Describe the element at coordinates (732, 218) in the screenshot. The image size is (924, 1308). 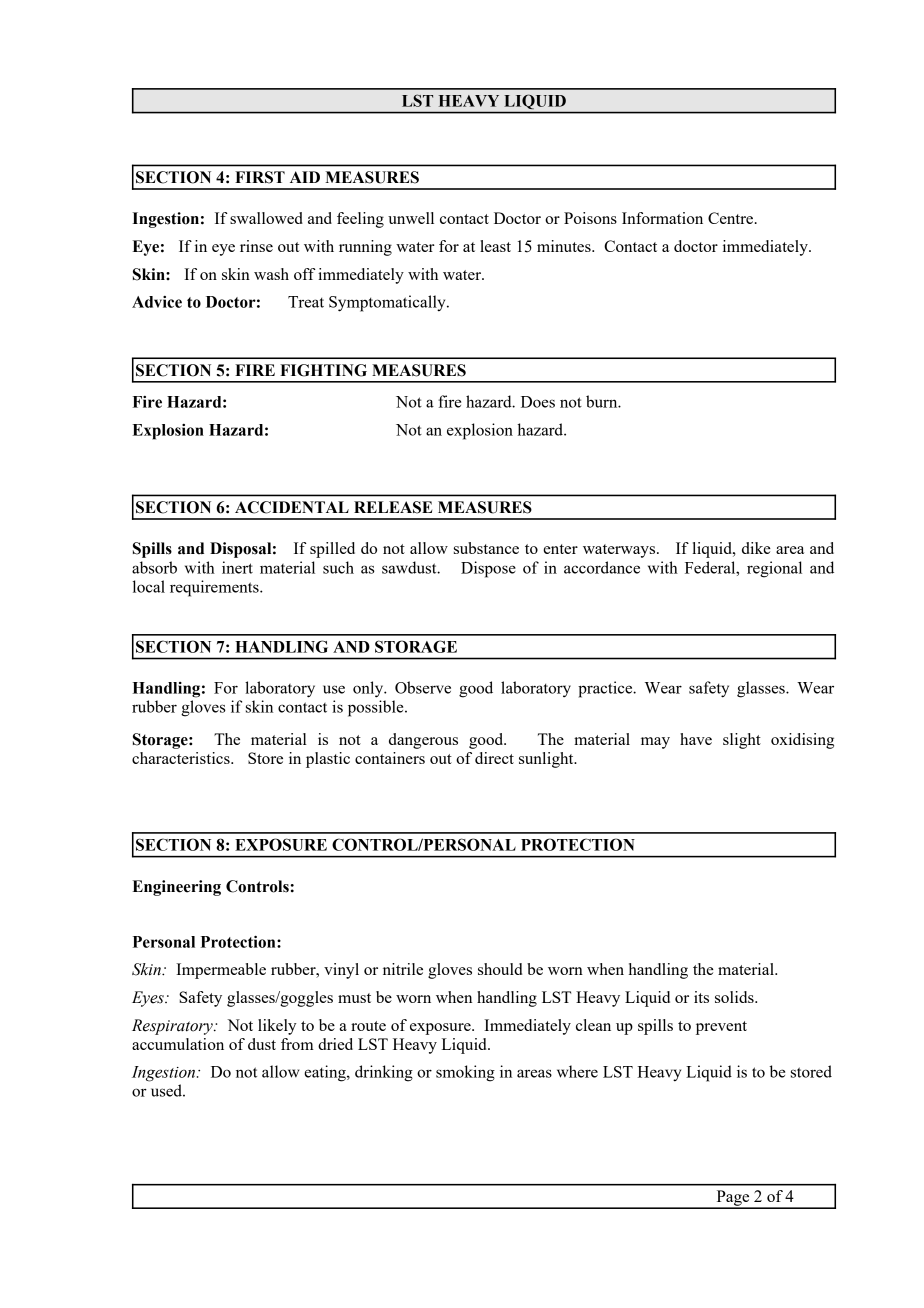
I see `Centre` at that location.
